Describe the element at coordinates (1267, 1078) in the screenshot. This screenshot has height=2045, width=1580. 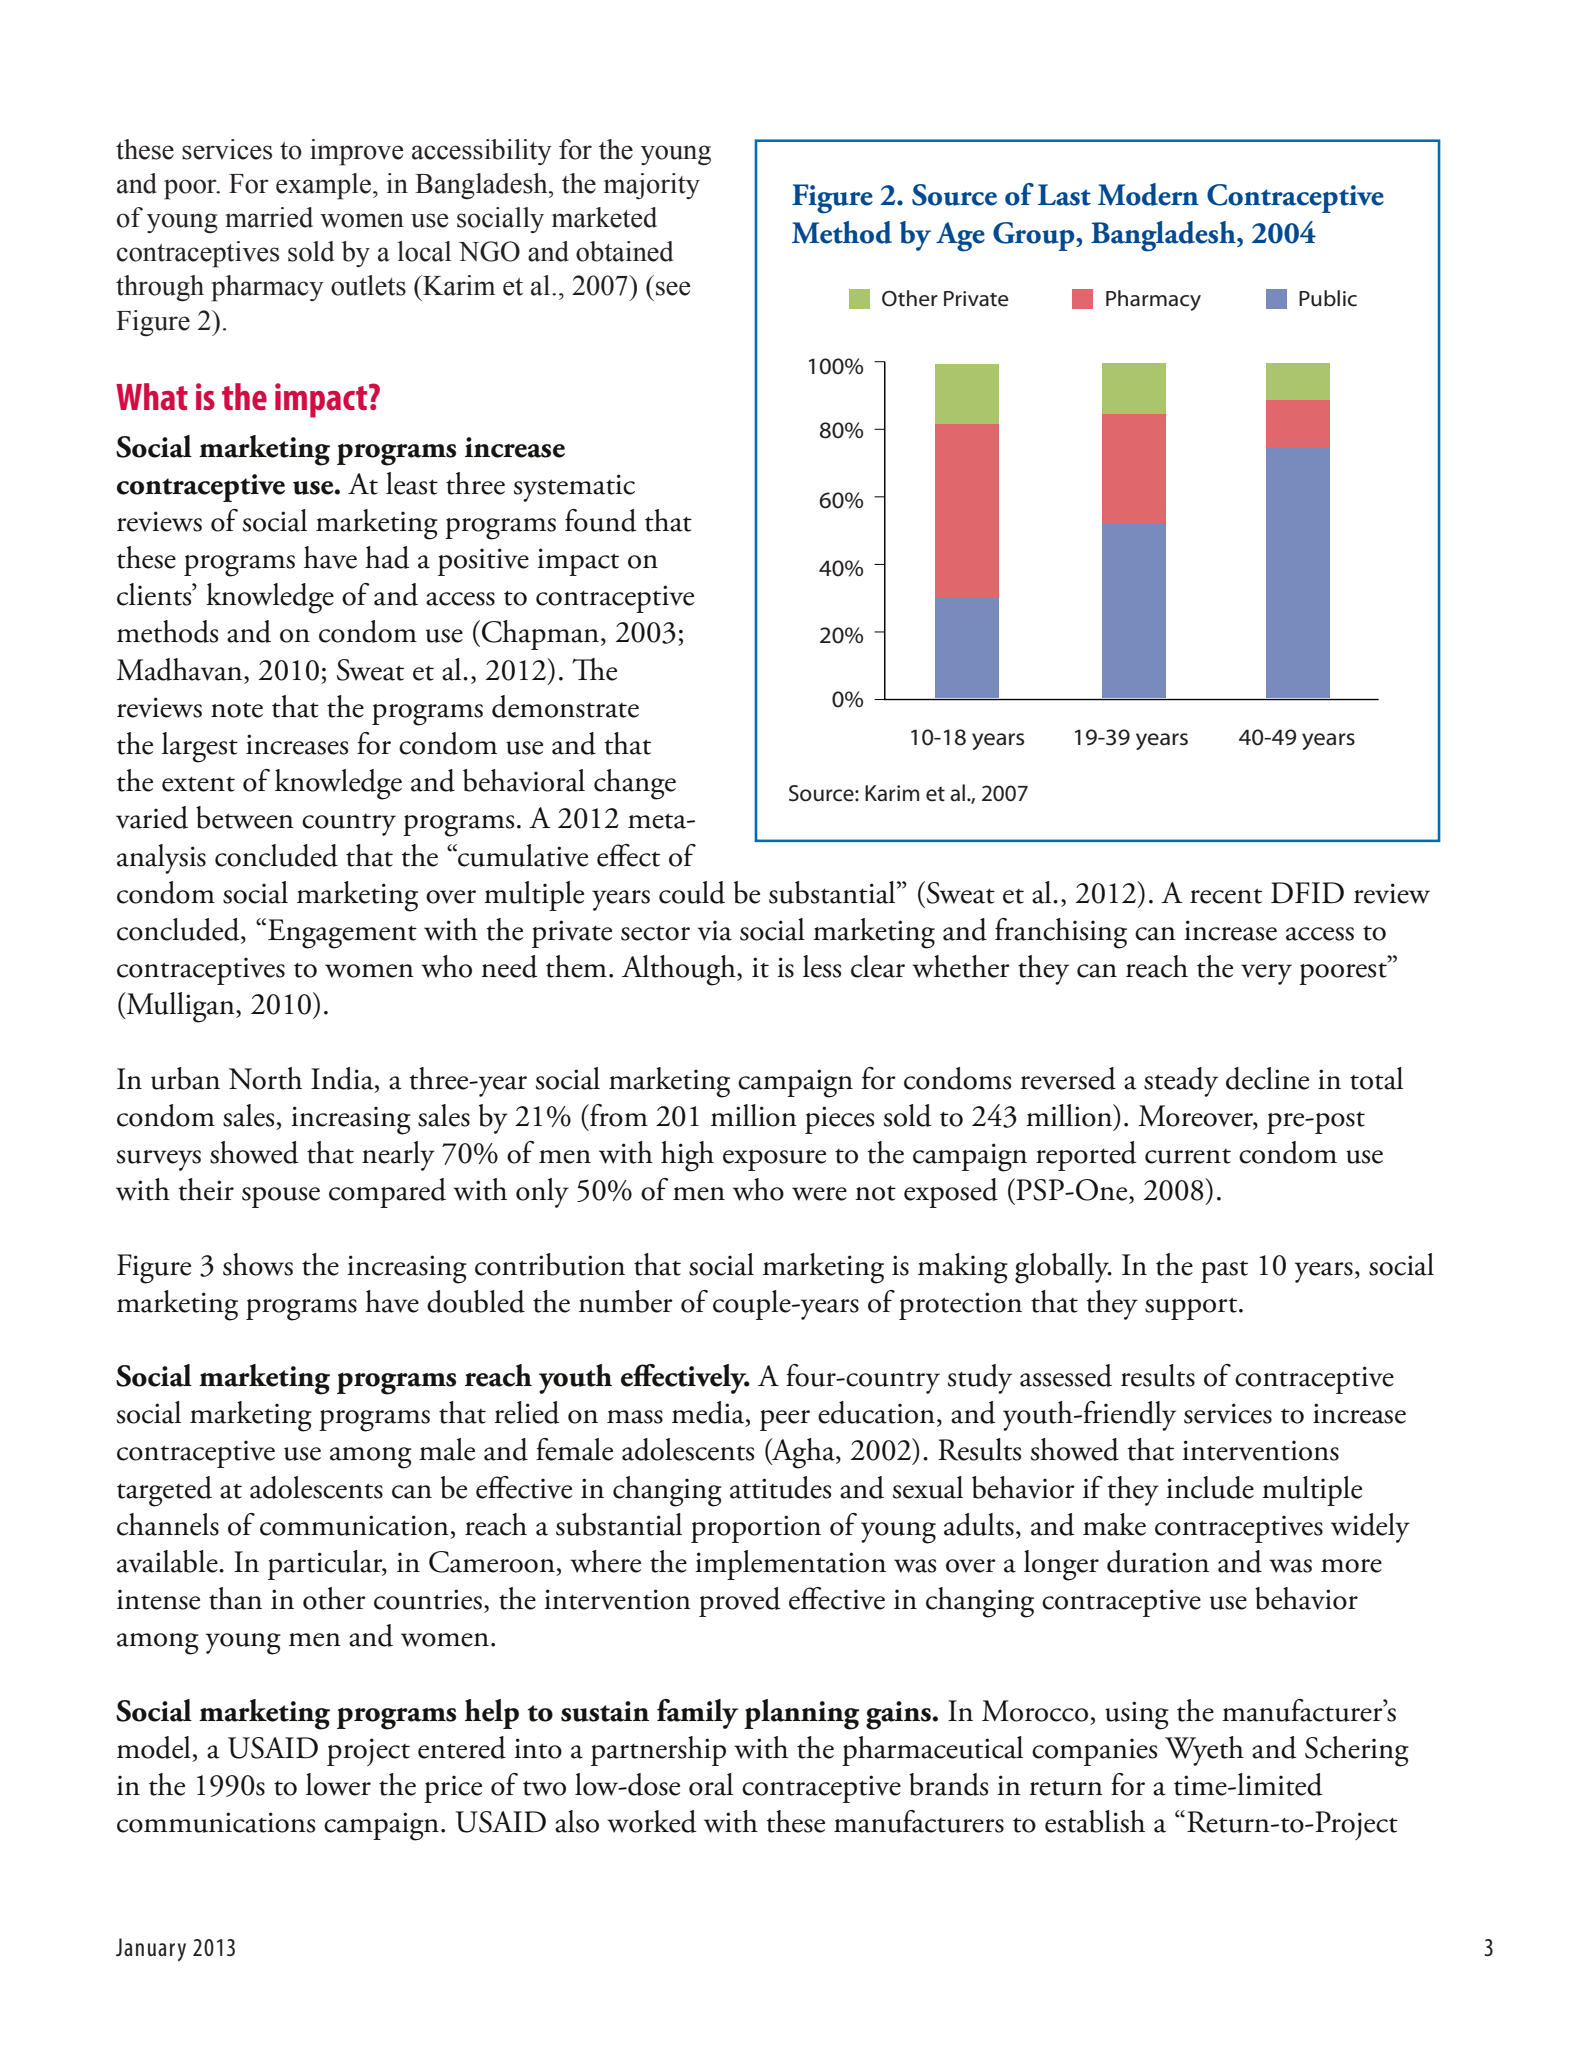
I see `decline` at that location.
